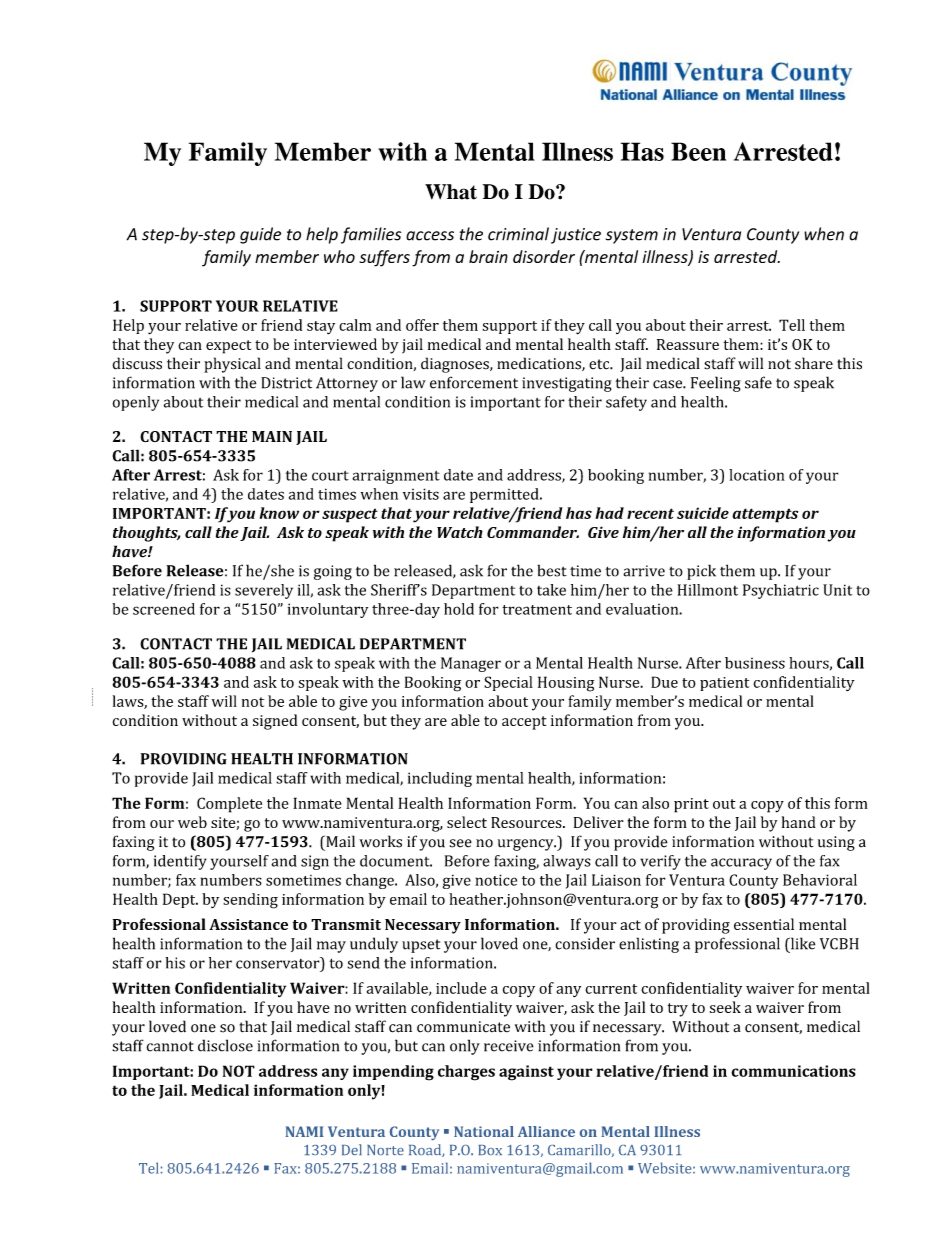  I want to click on business, so click(755, 663).
